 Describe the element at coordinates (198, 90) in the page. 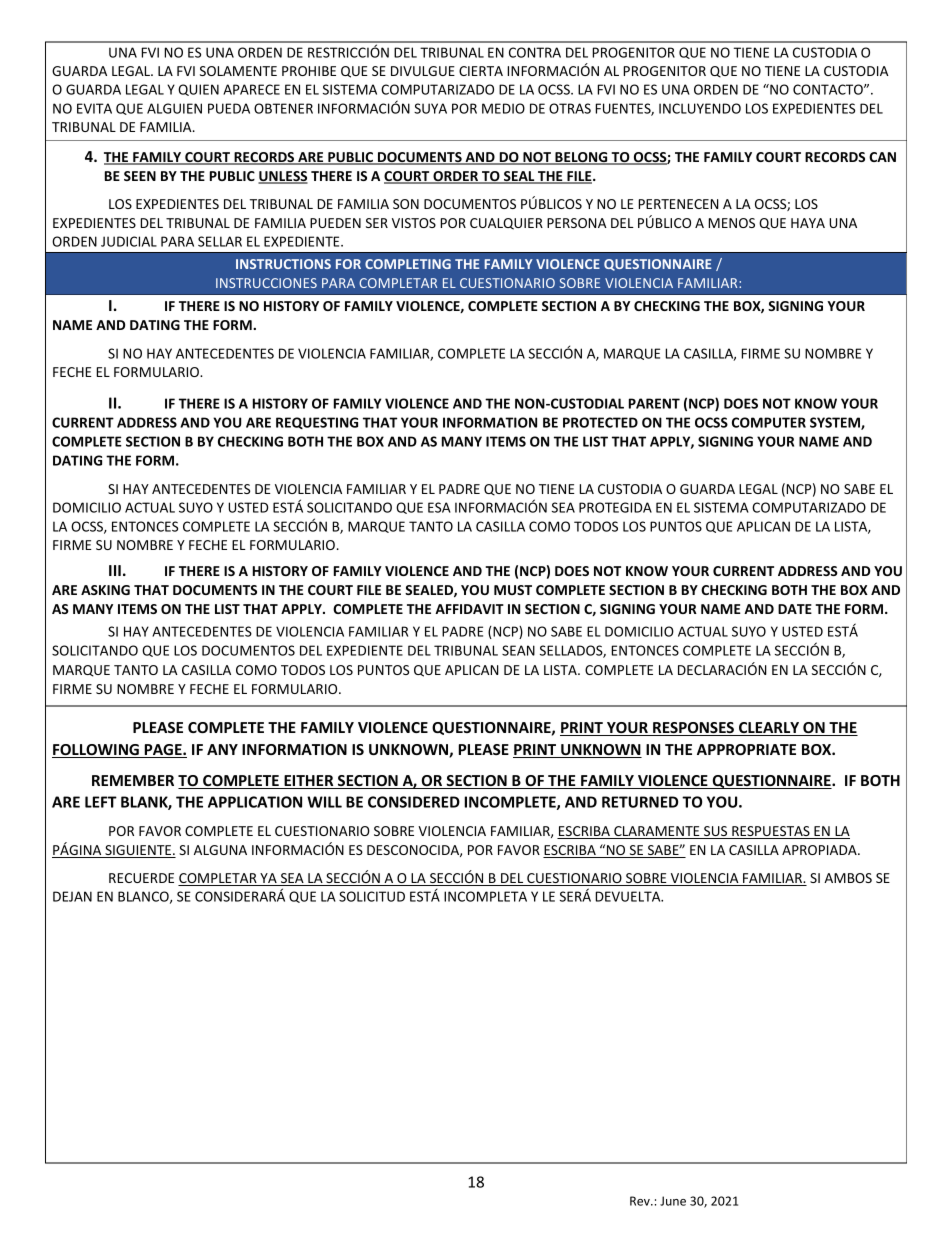

I see `QUIEN` at that location.
